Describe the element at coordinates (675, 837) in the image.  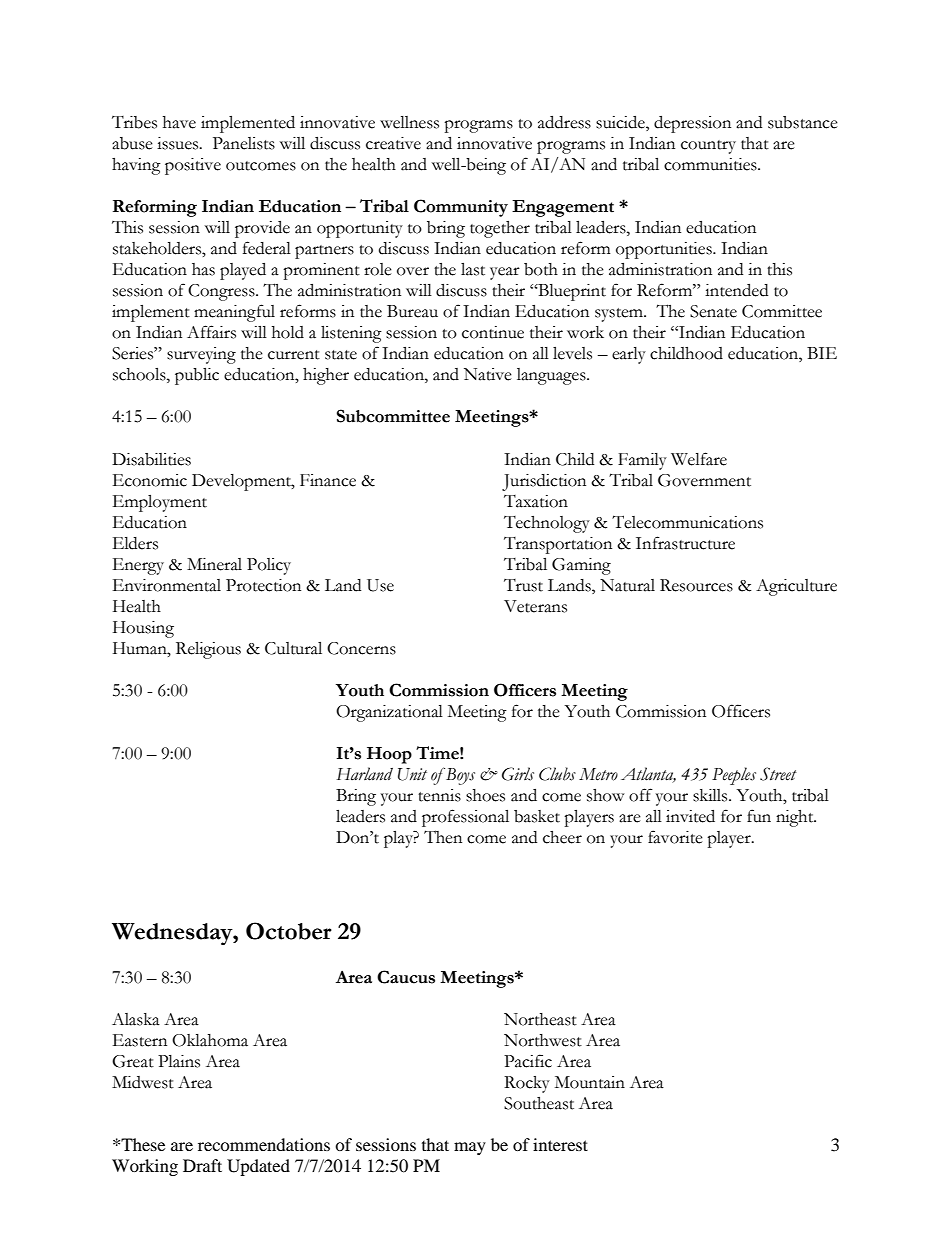
I see `favorite` at that location.
